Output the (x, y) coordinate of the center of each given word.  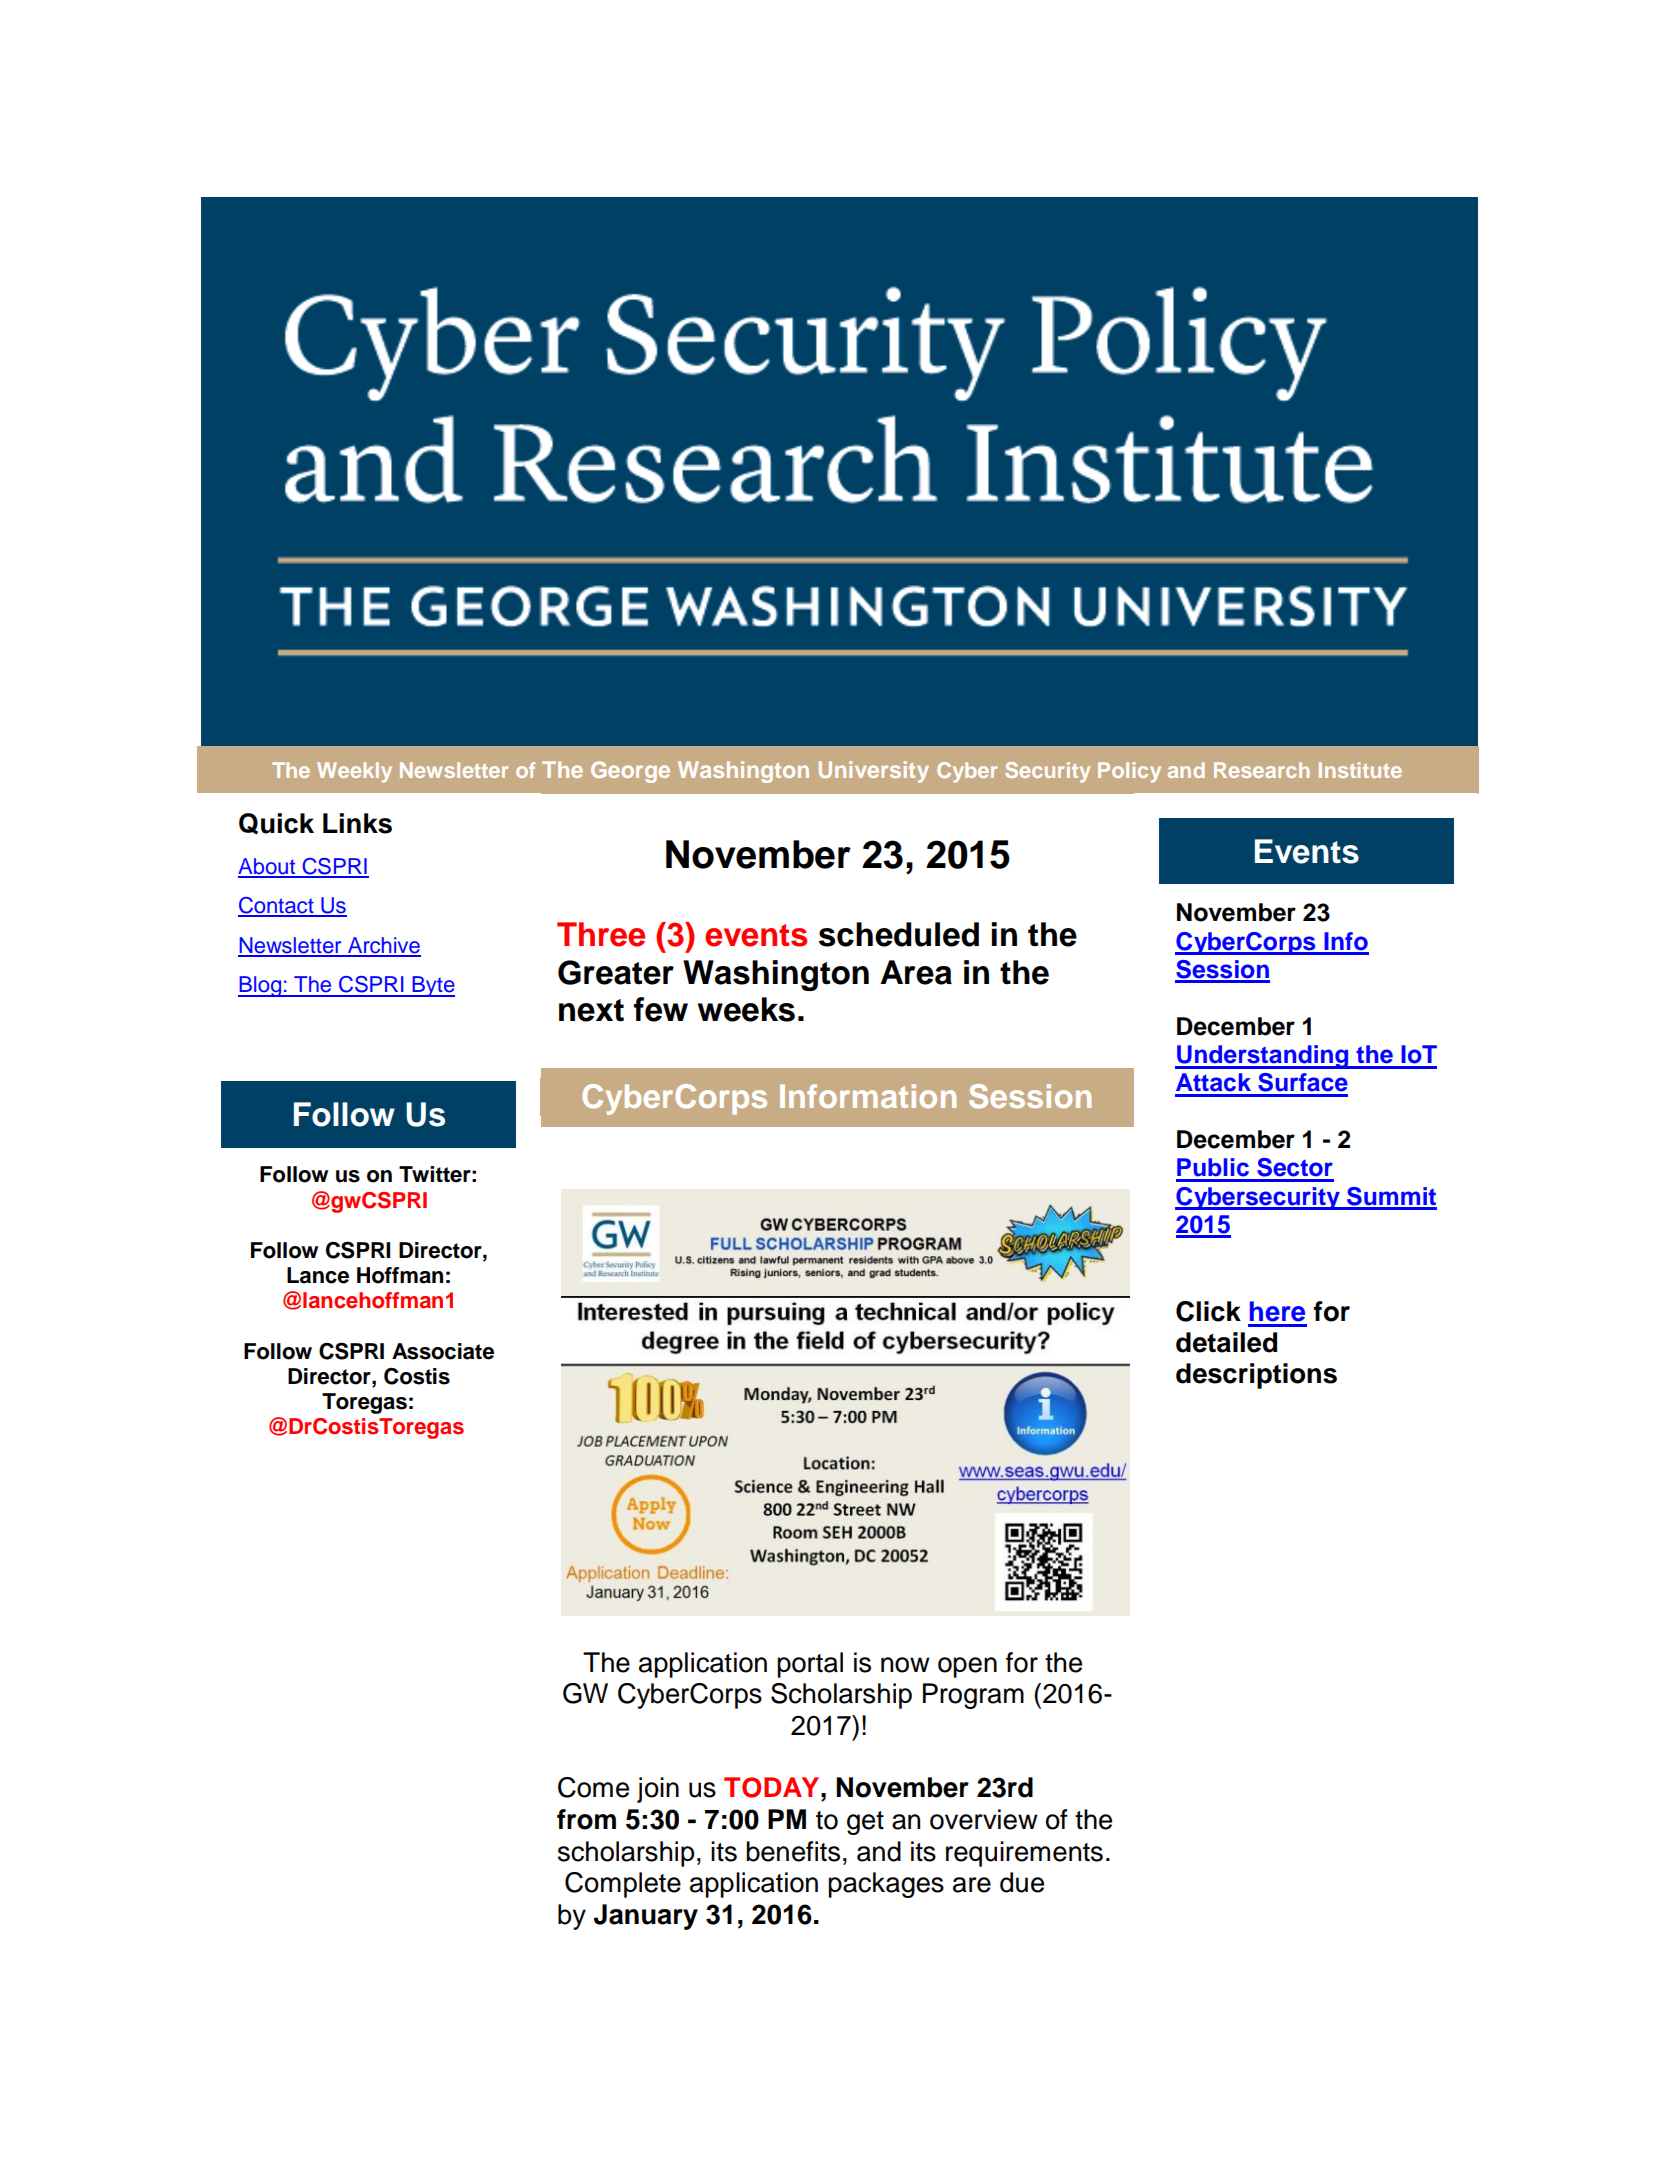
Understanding (1263, 1057)
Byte (432, 986)
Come (593, 1787)
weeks (746, 1009)
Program (973, 1696)
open (967, 1667)
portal (810, 1665)
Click (1208, 1311)
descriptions (1256, 1376)
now (905, 1665)
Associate (443, 1351)
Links (357, 823)
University (874, 772)
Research (1262, 770)
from (586, 1819)
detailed (1226, 1342)
